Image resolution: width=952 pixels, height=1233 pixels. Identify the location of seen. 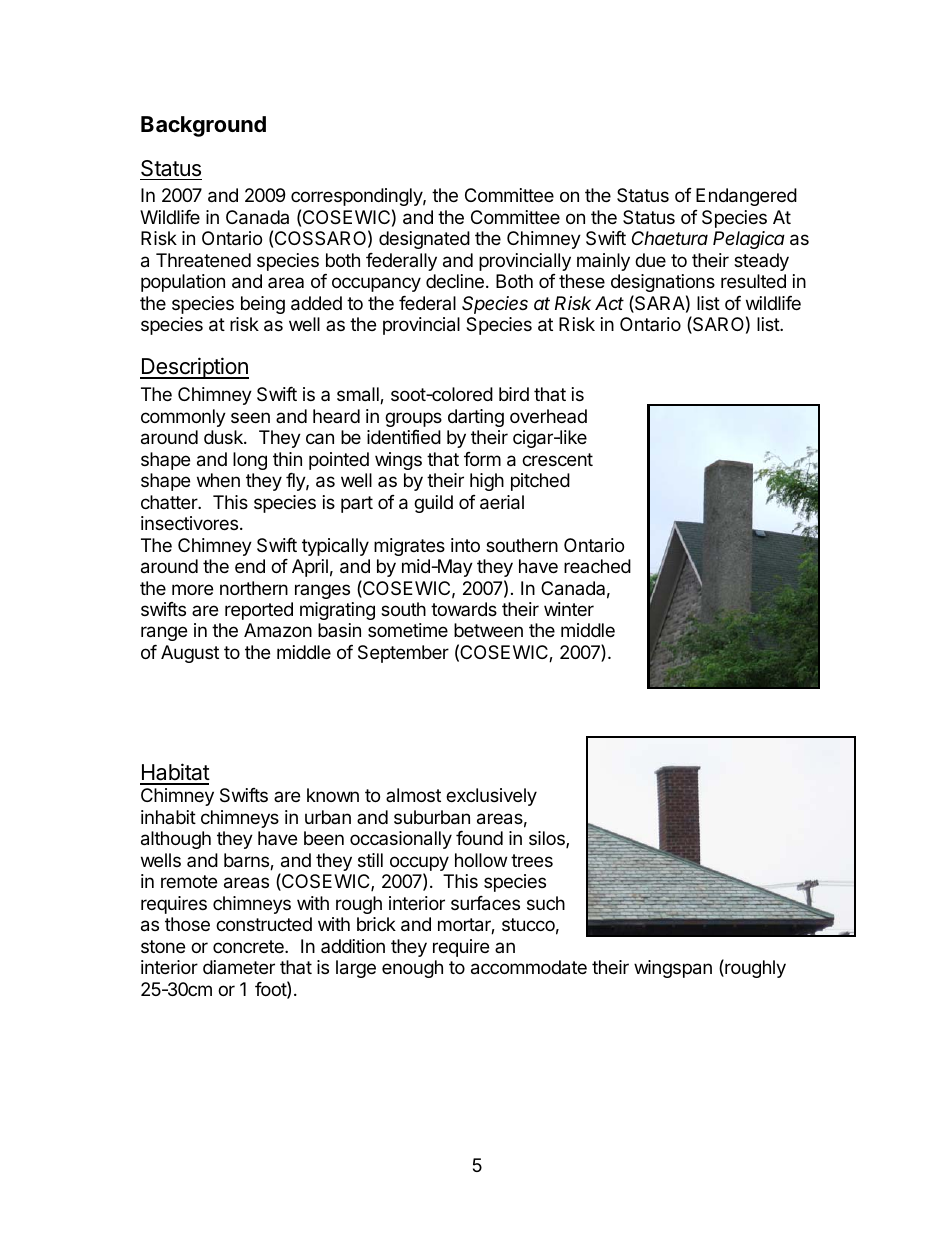
(250, 417).
